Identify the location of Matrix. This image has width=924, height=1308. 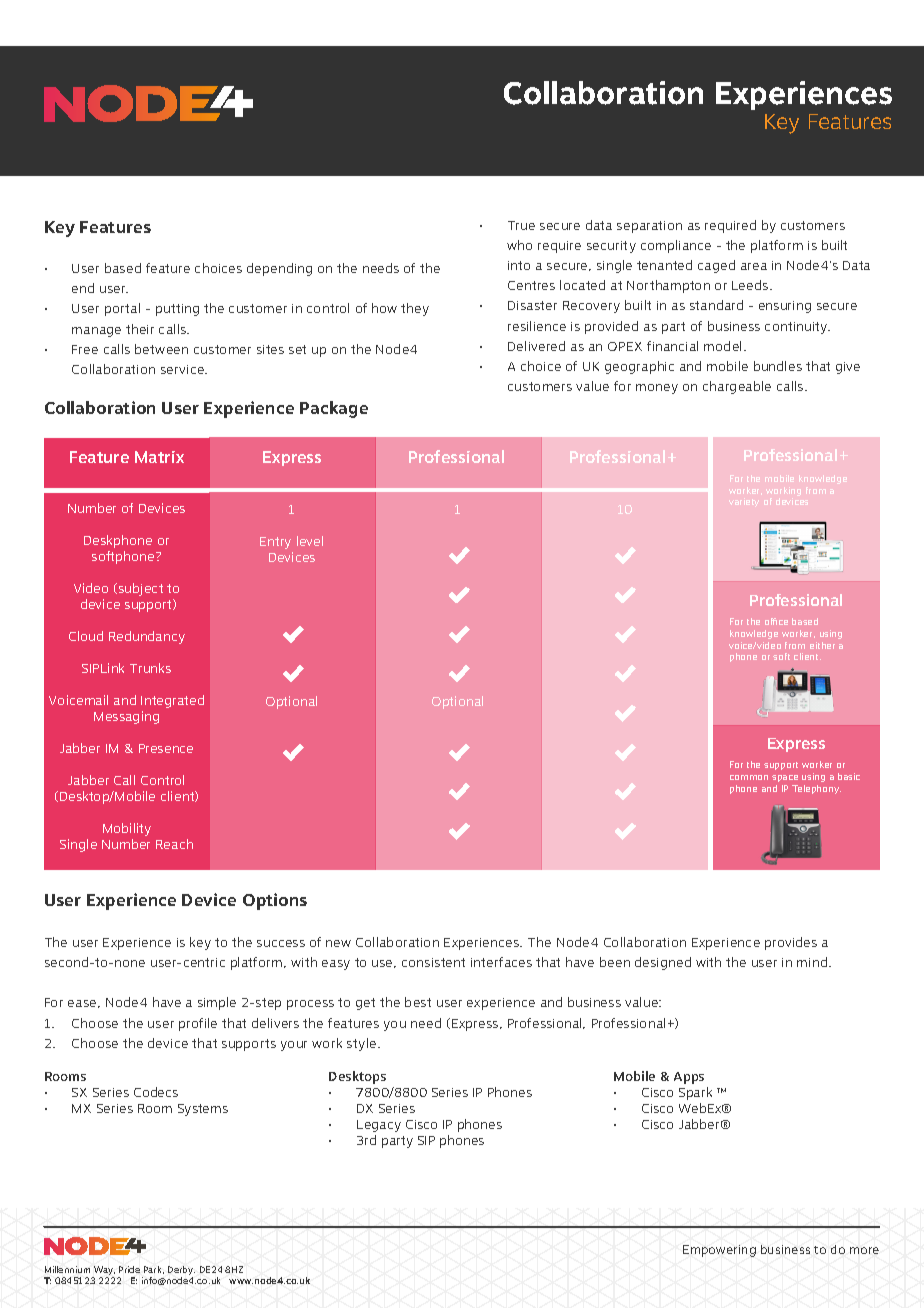
(159, 457).
